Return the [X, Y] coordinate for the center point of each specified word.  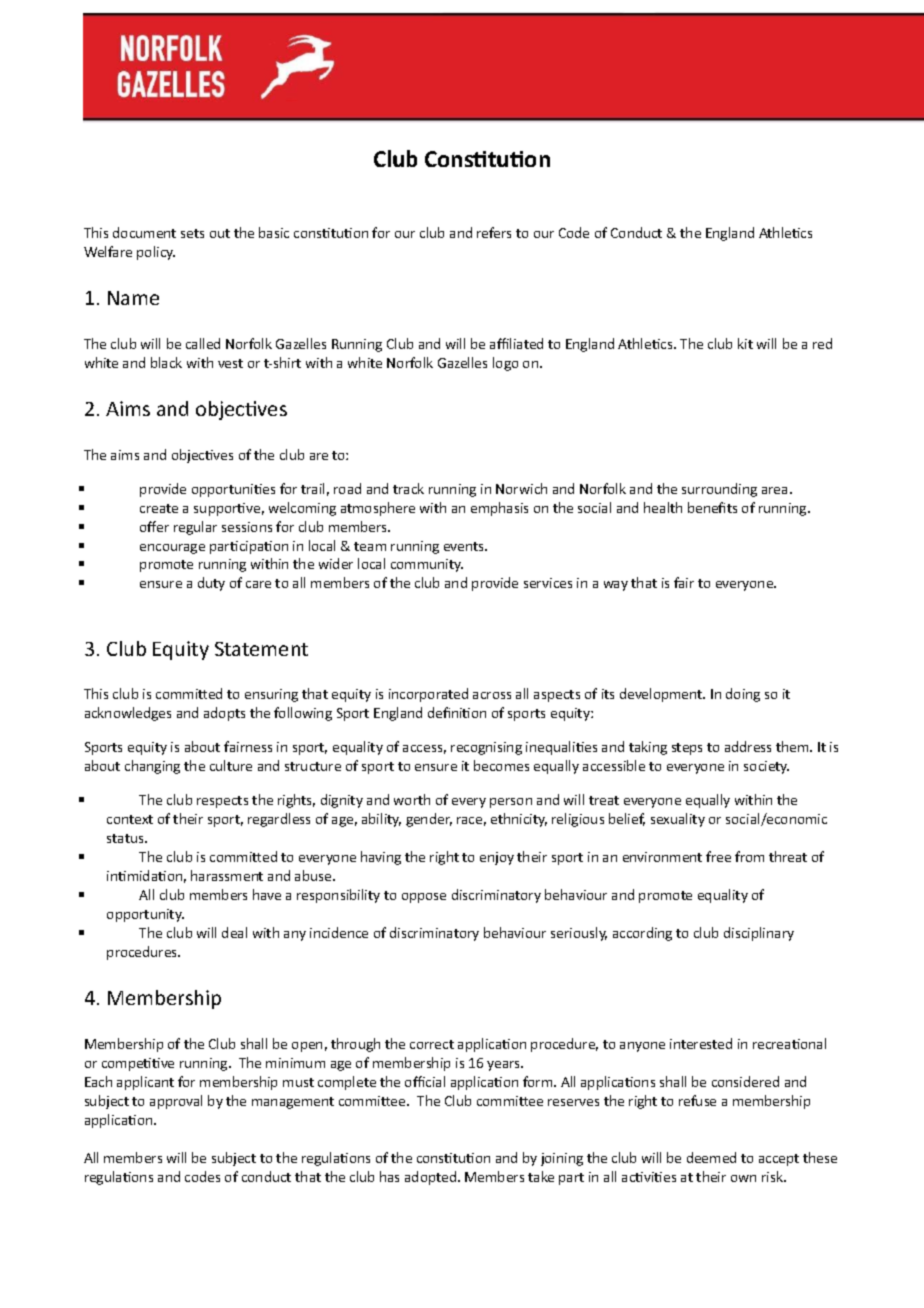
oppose [424, 898]
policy [156, 253]
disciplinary [759, 934]
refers [494, 232]
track [408, 488]
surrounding [719, 490]
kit [745, 343]
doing [743, 695]
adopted [432, 1178]
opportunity [145, 915]
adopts [224, 714]
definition [457, 712]
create [159, 508]
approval [176, 1102]
